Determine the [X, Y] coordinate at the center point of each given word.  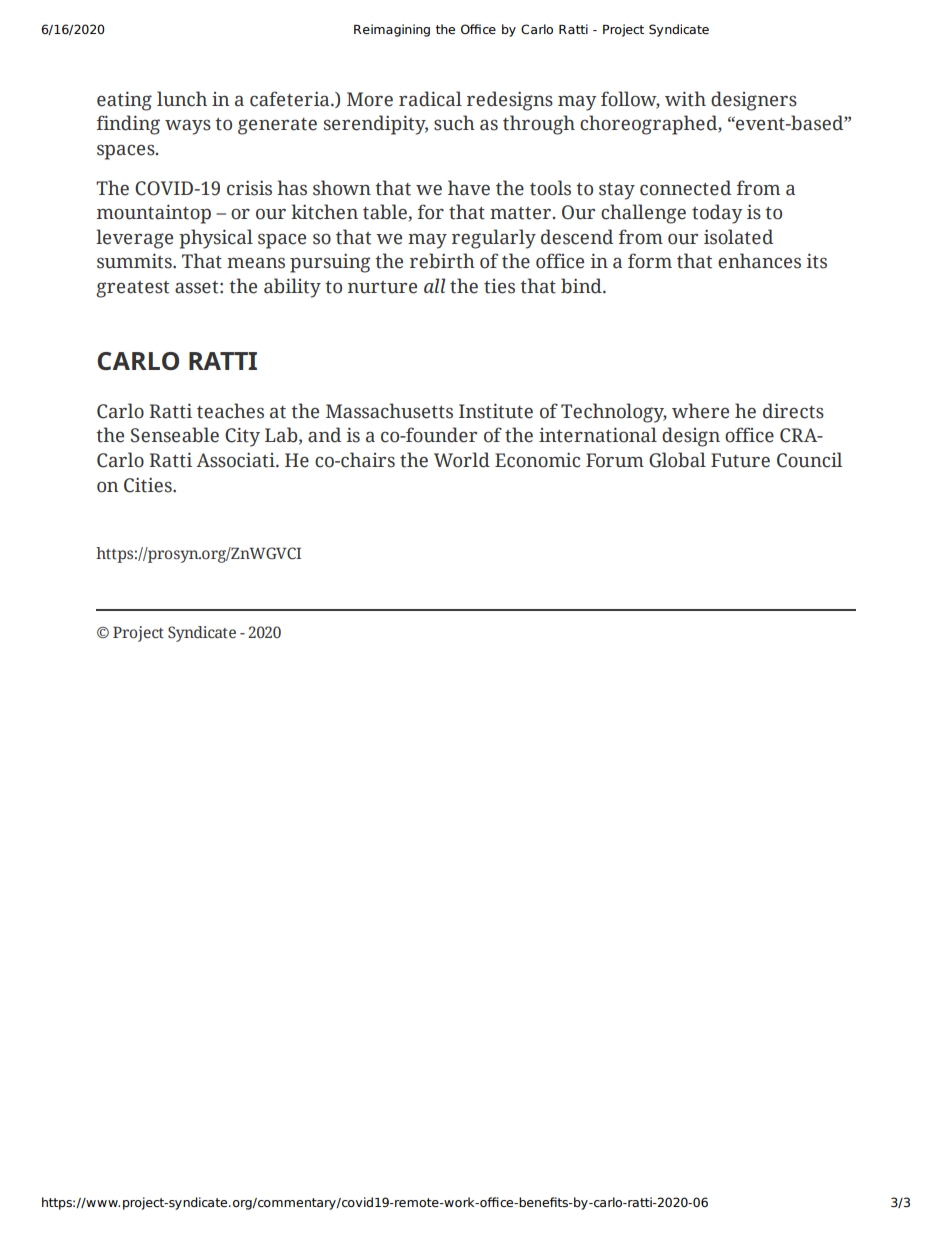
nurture [382, 287]
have [469, 188]
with [685, 99]
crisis [249, 188]
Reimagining [392, 30]
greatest [132, 289]
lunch [182, 99]
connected [685, 188]
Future [740, 460]
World [462, 460]
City [242, 437]
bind [582, 286]
